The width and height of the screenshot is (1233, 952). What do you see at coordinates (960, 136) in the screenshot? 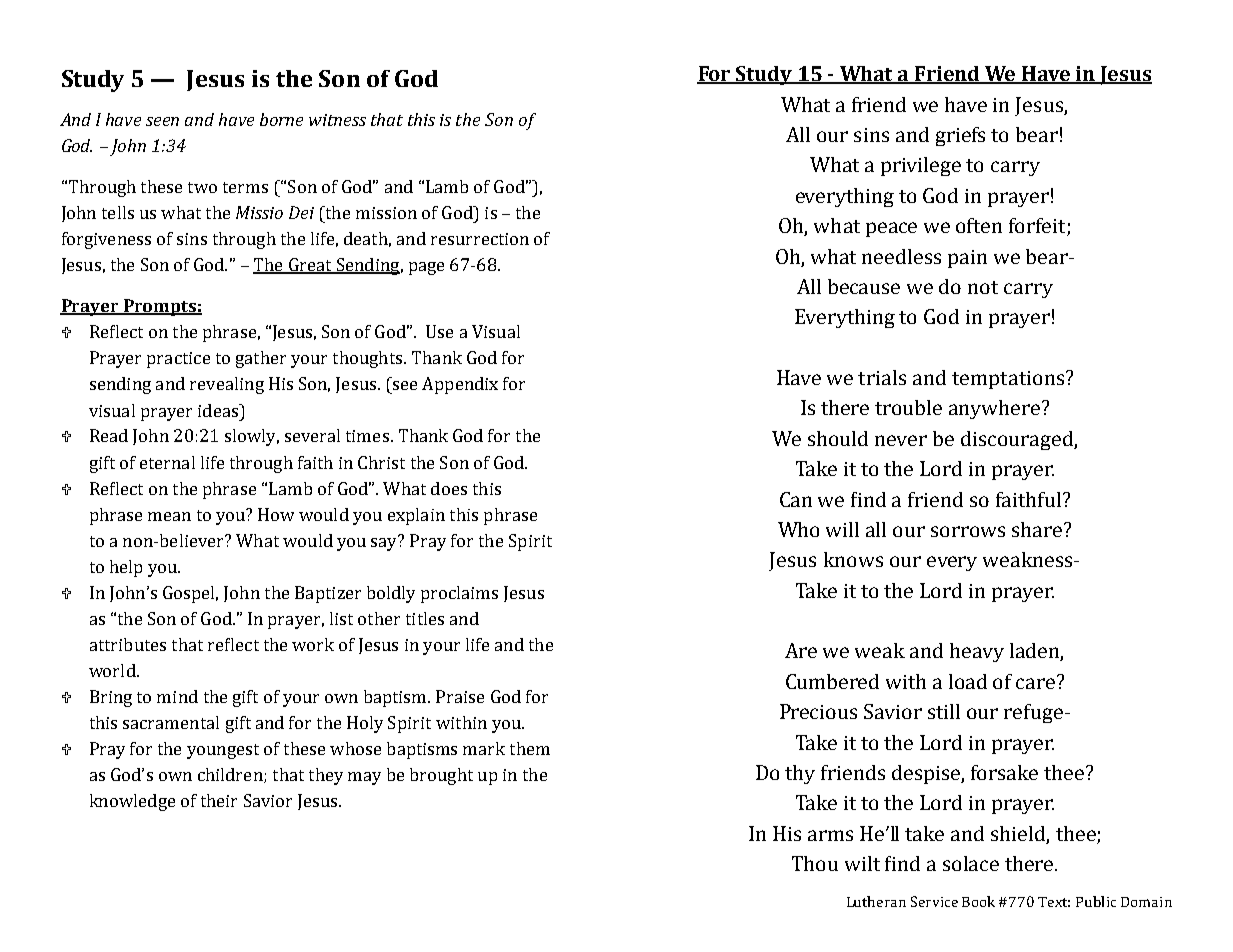
I see `griefs` at bounding box center [960, 136].
